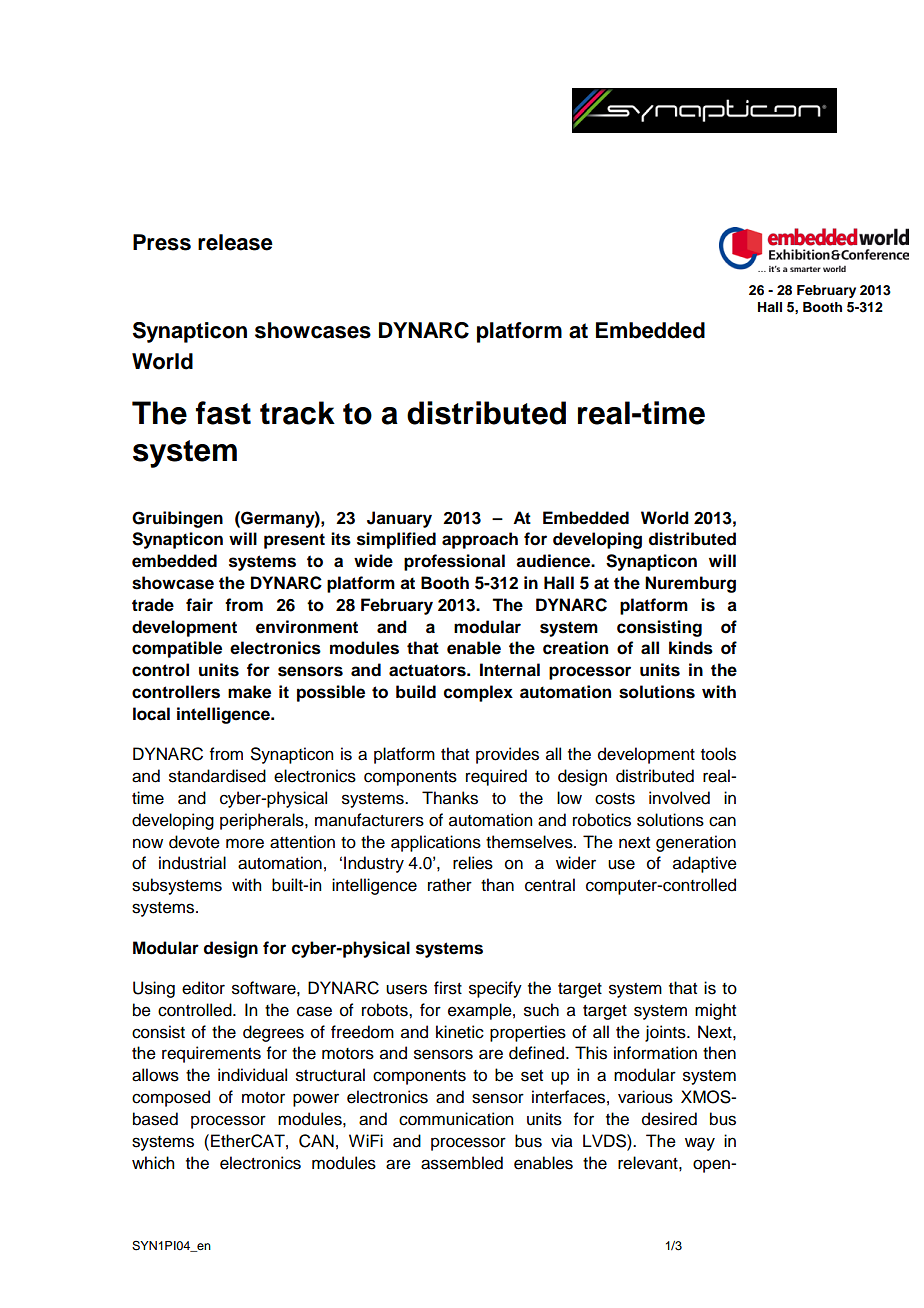 This screenshot has height=1308, width=924. I want to click on professional, so click(454, 562).
